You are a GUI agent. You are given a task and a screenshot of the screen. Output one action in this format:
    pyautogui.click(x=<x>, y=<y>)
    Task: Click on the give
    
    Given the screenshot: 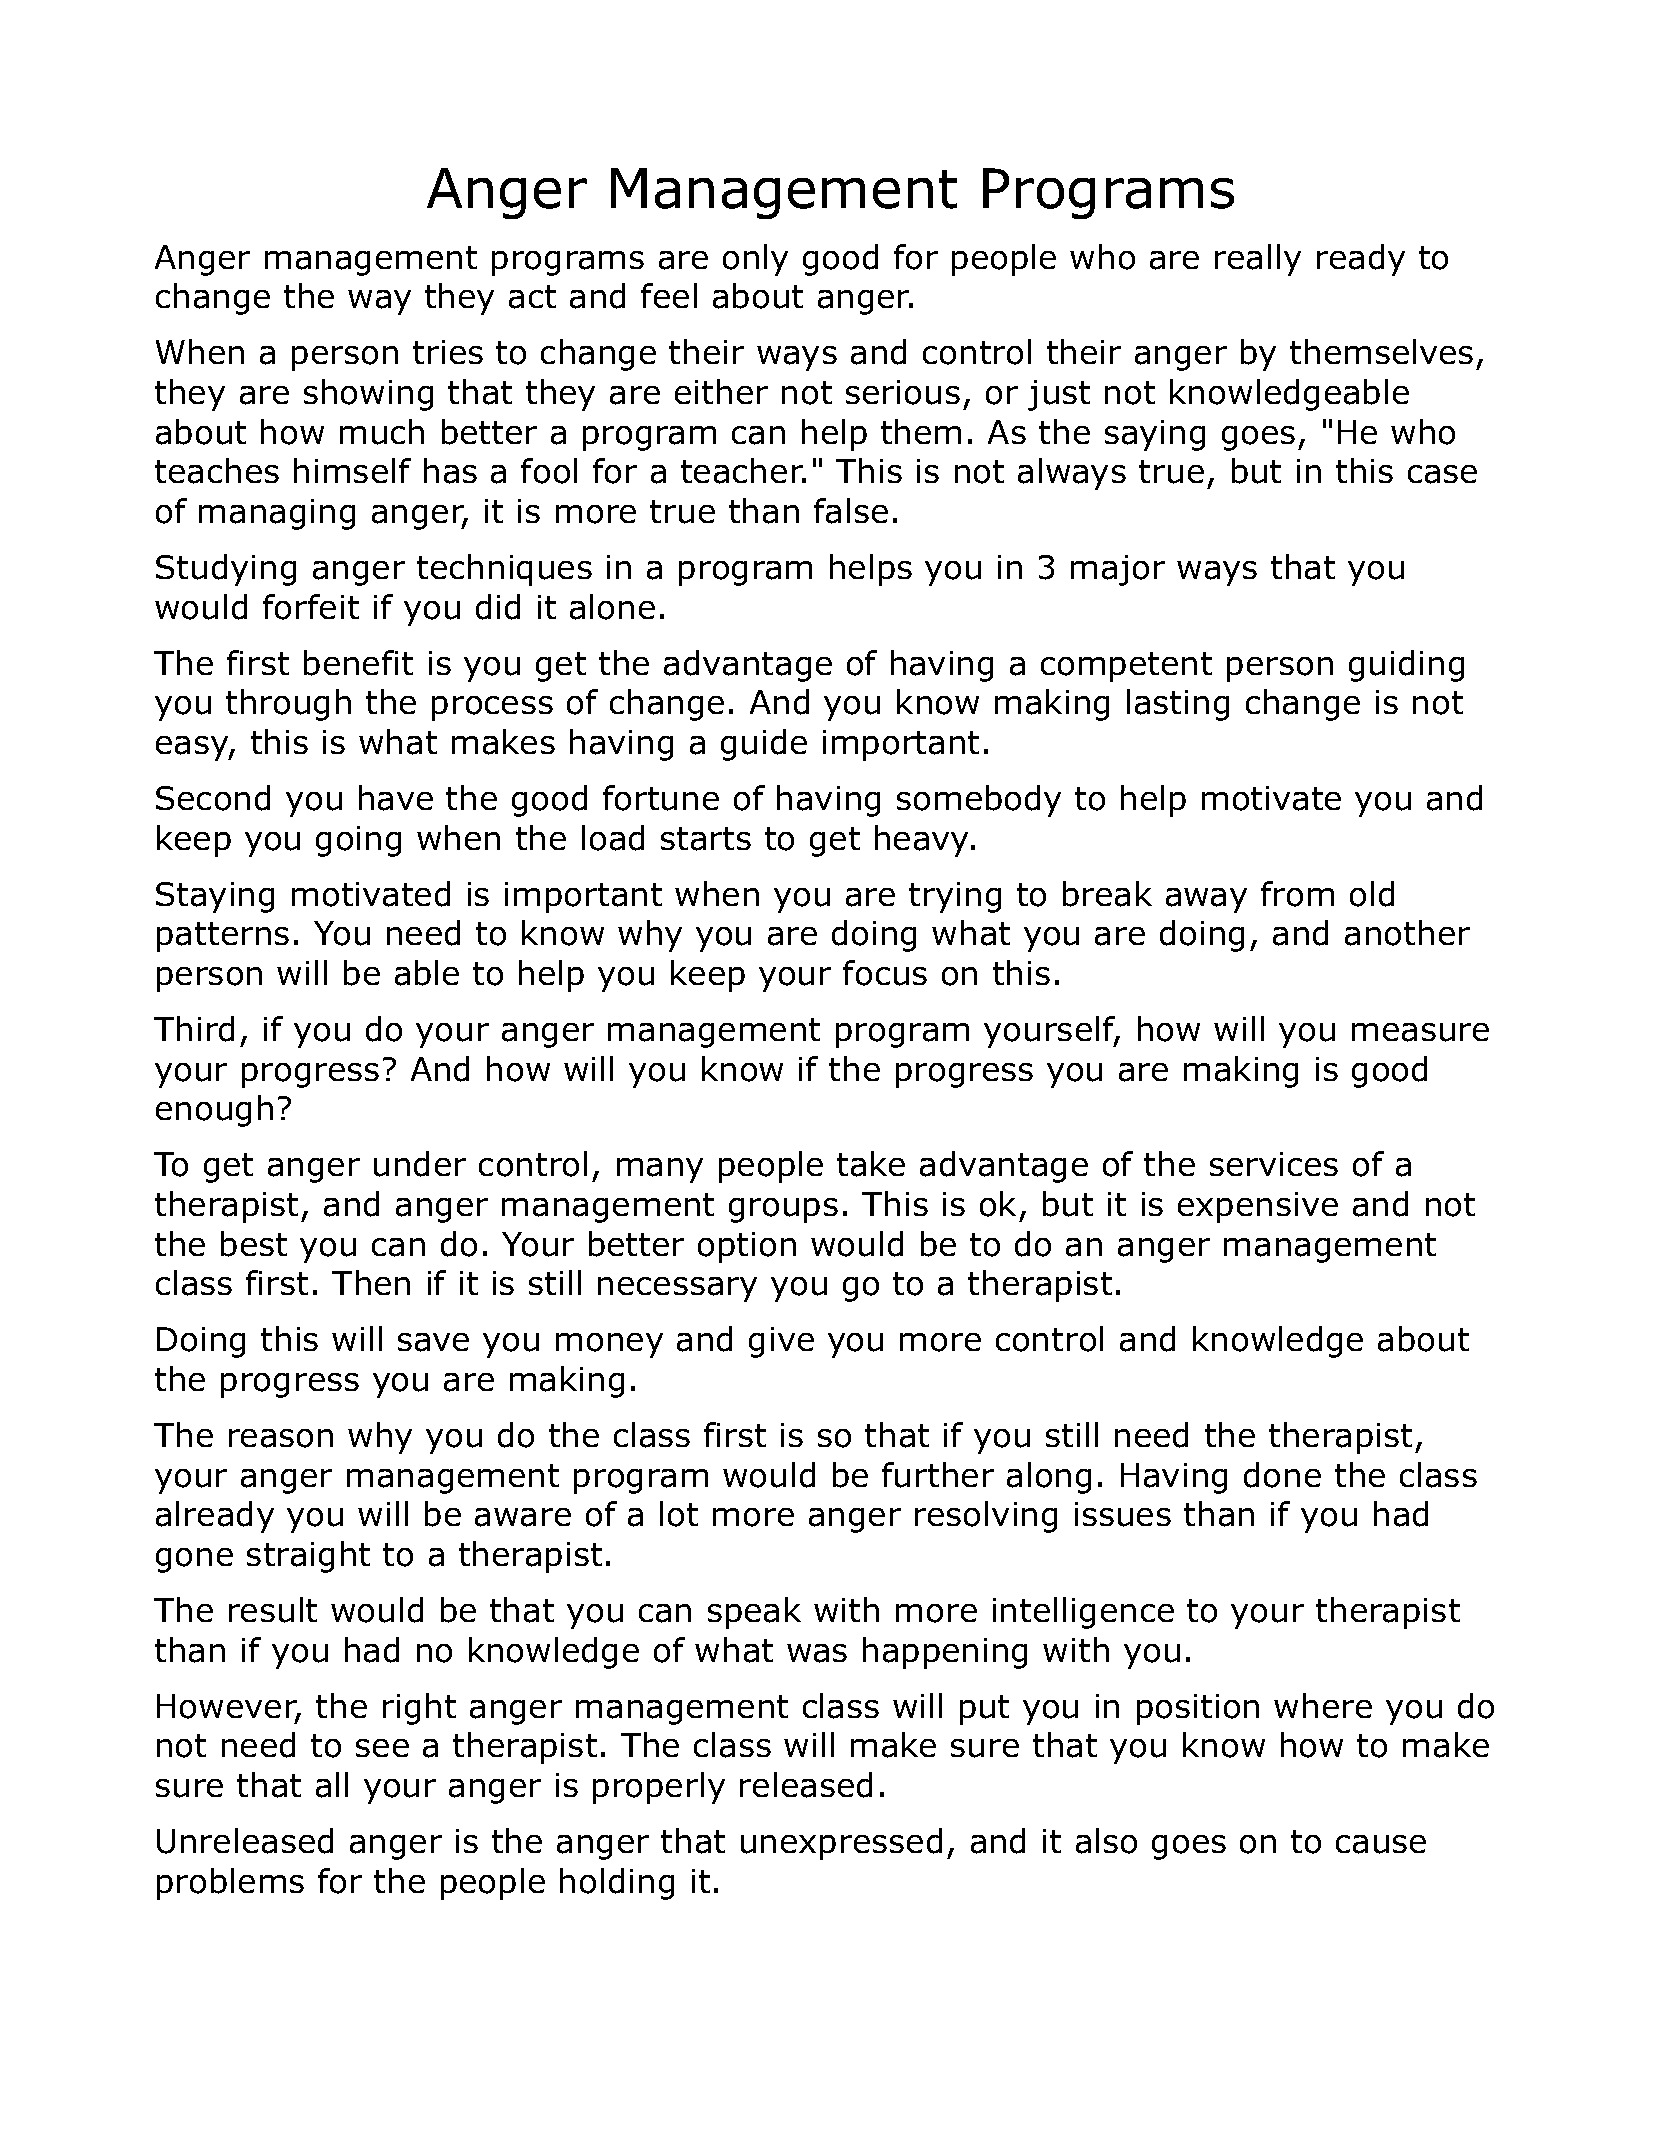 What is the action you would take?
    pyautogui.click(x=781, y=1342)
